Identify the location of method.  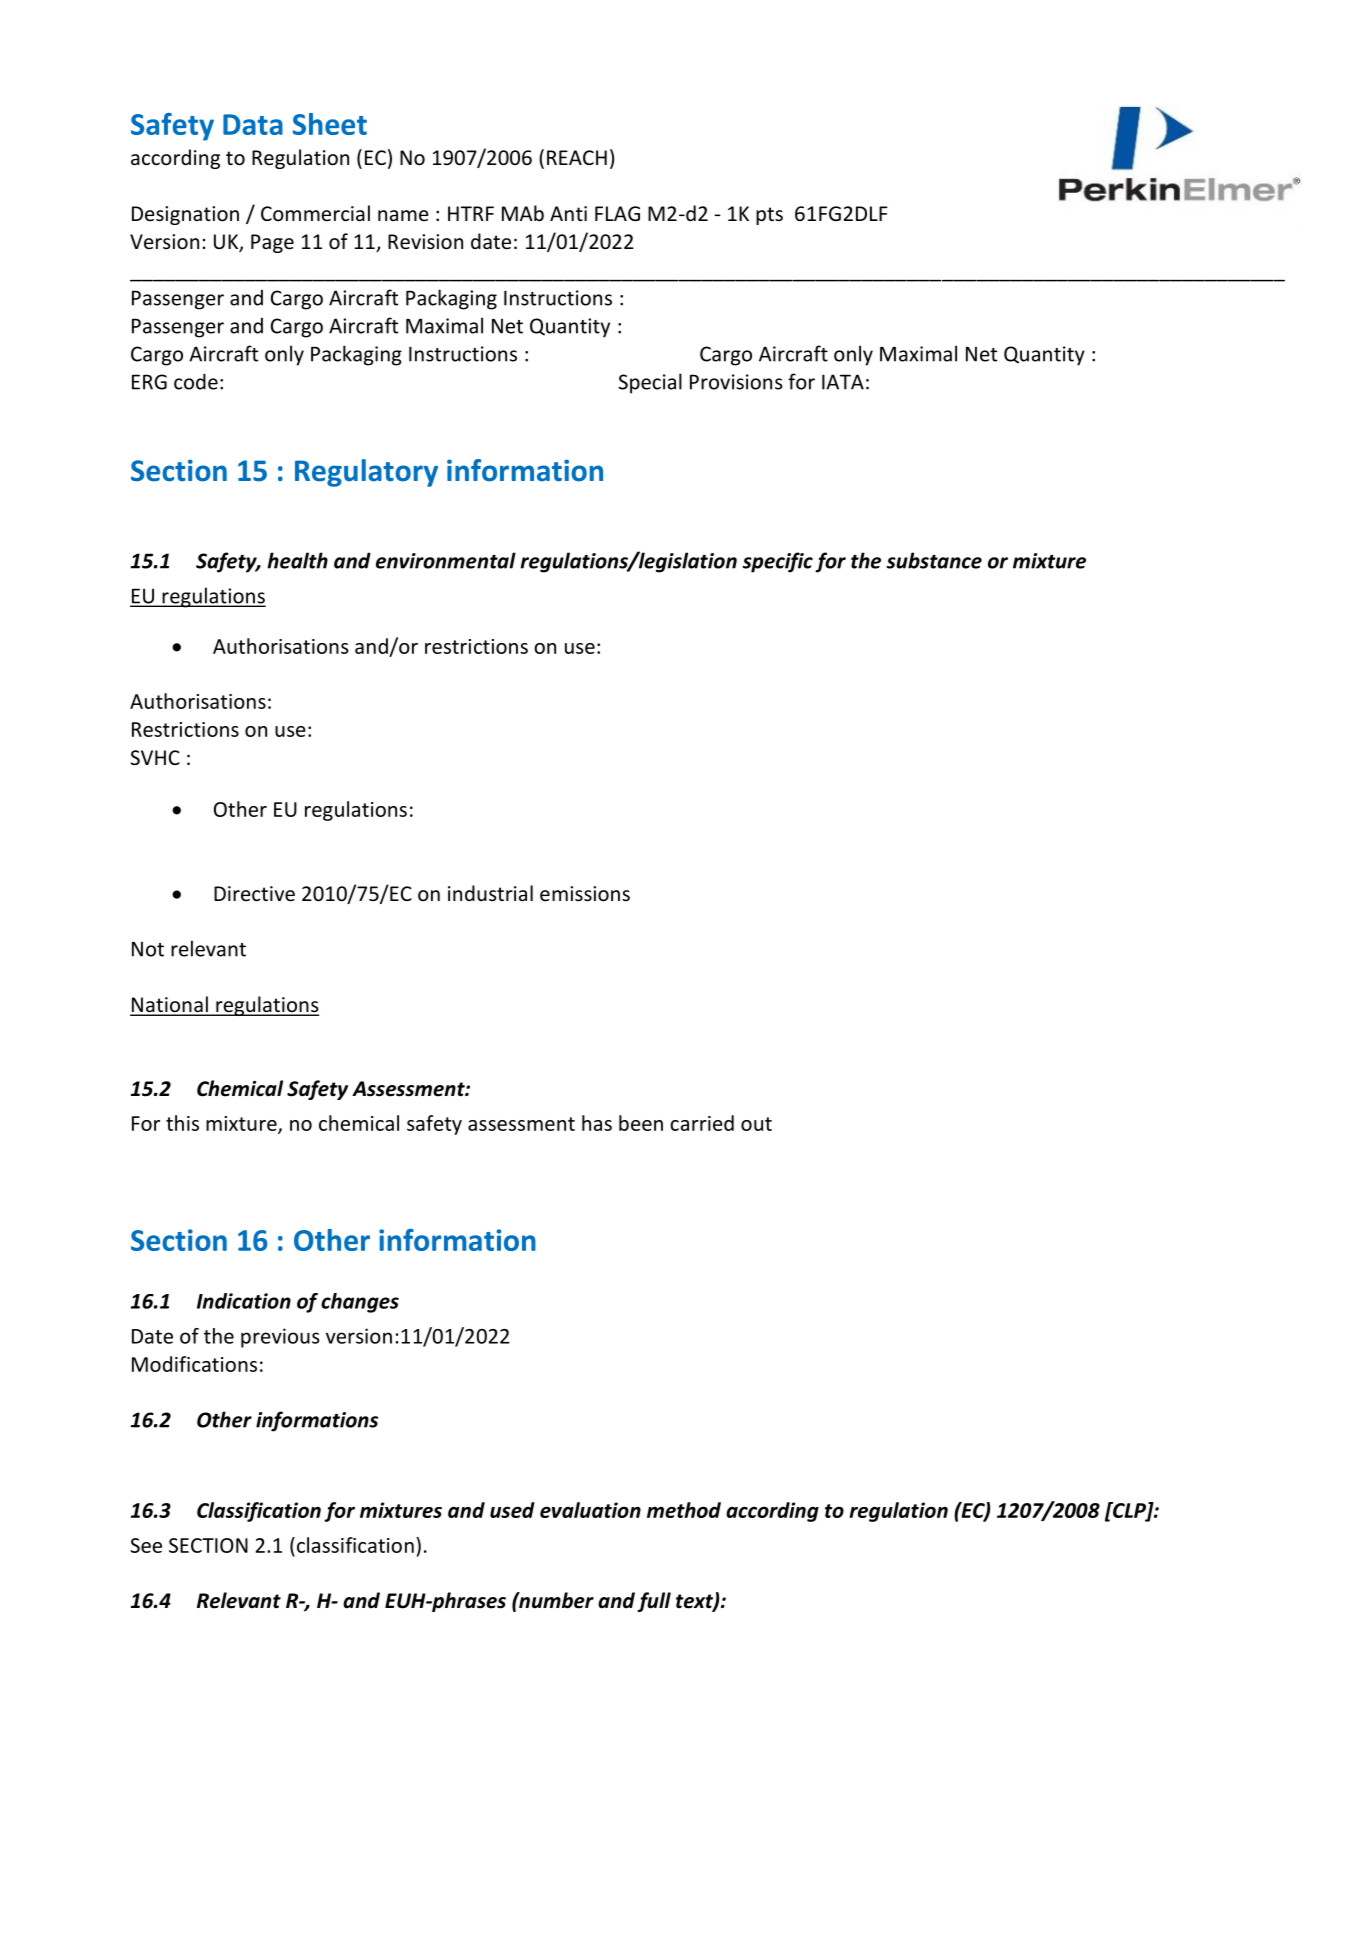
(684, 1510).
